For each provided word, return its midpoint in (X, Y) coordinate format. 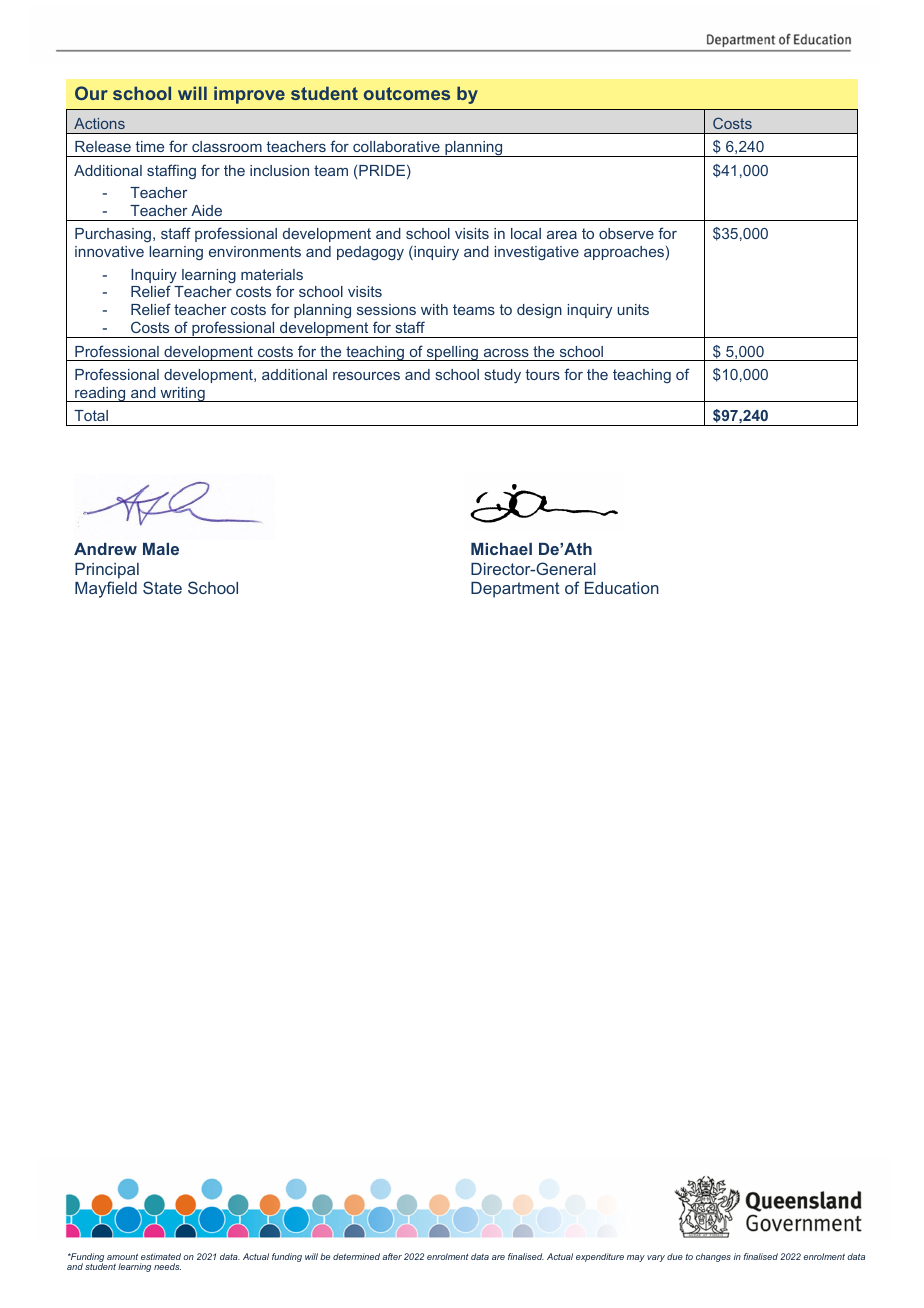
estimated (161, 1256)
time (150, 146)
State (162, 587)
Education (622, 588)
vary (656, 1258)
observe (626, 233)
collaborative (396, 146)
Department (515, 590)
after (392, 1256)
